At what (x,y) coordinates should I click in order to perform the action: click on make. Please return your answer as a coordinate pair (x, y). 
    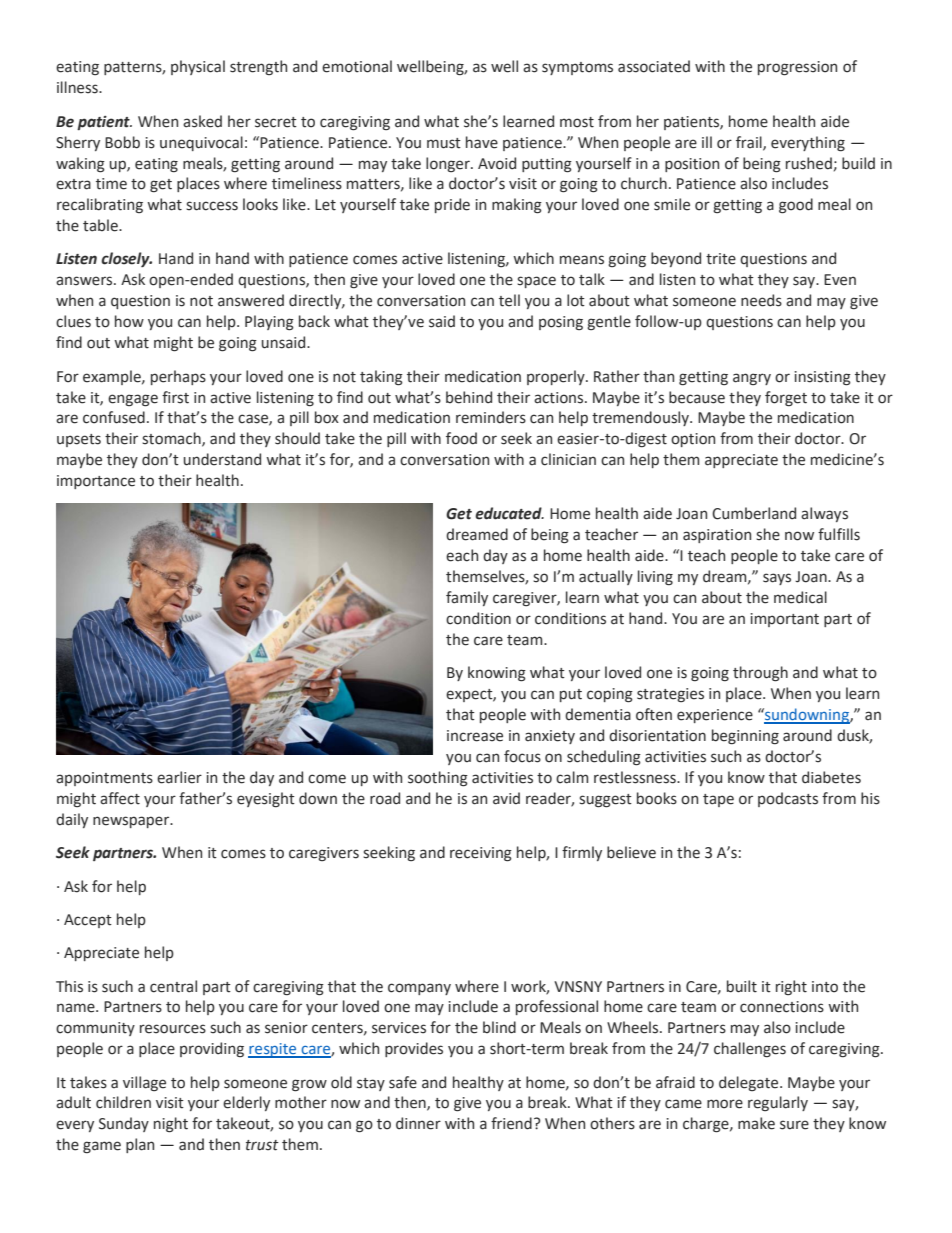
    Looking at the image, I should click on (756, 1123).
